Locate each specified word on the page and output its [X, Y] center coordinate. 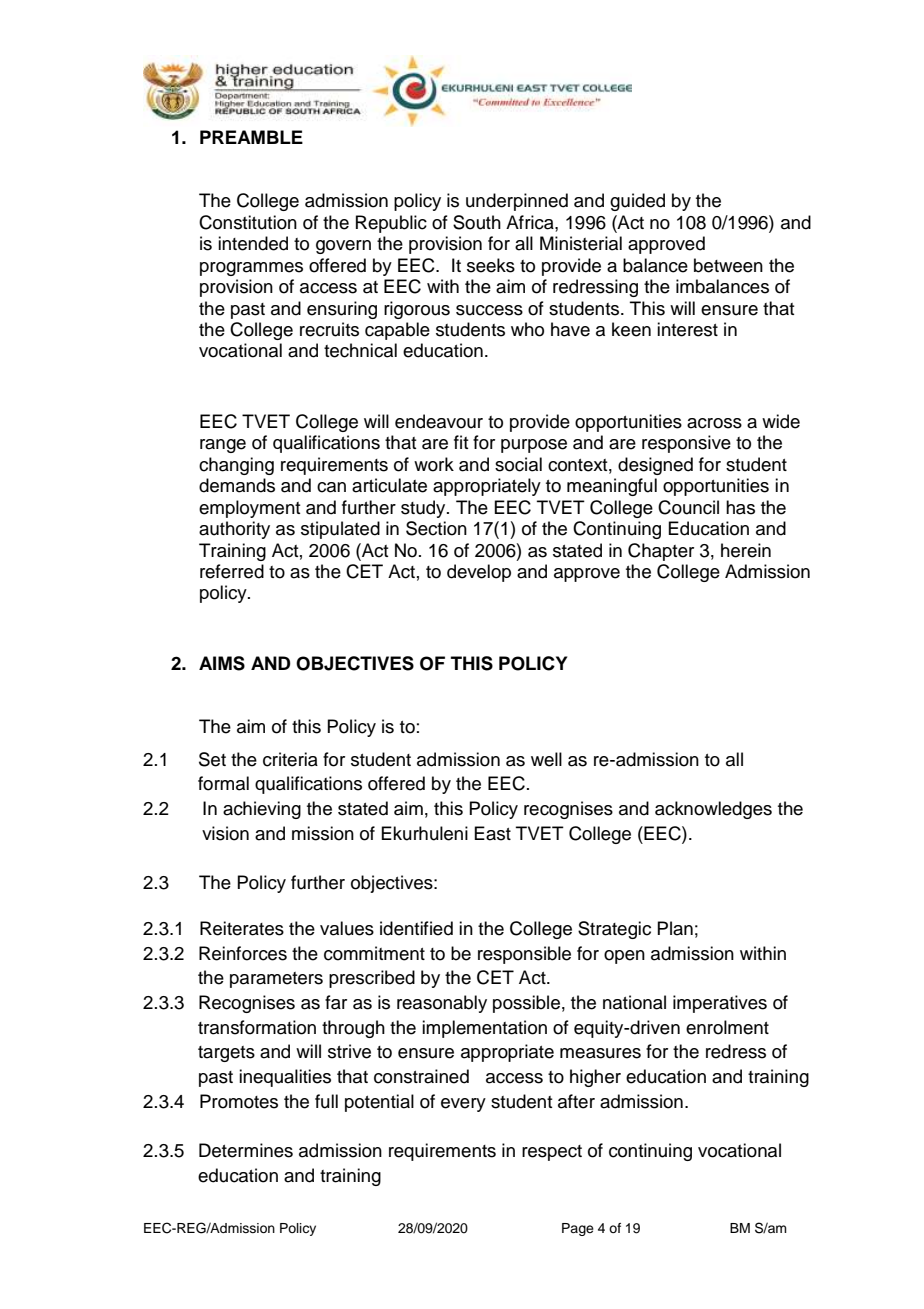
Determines [246, 1150]
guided [637, 202]
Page [578, 1229]
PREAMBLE [251, 137]
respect [552, 1153]
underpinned [517, 202]
